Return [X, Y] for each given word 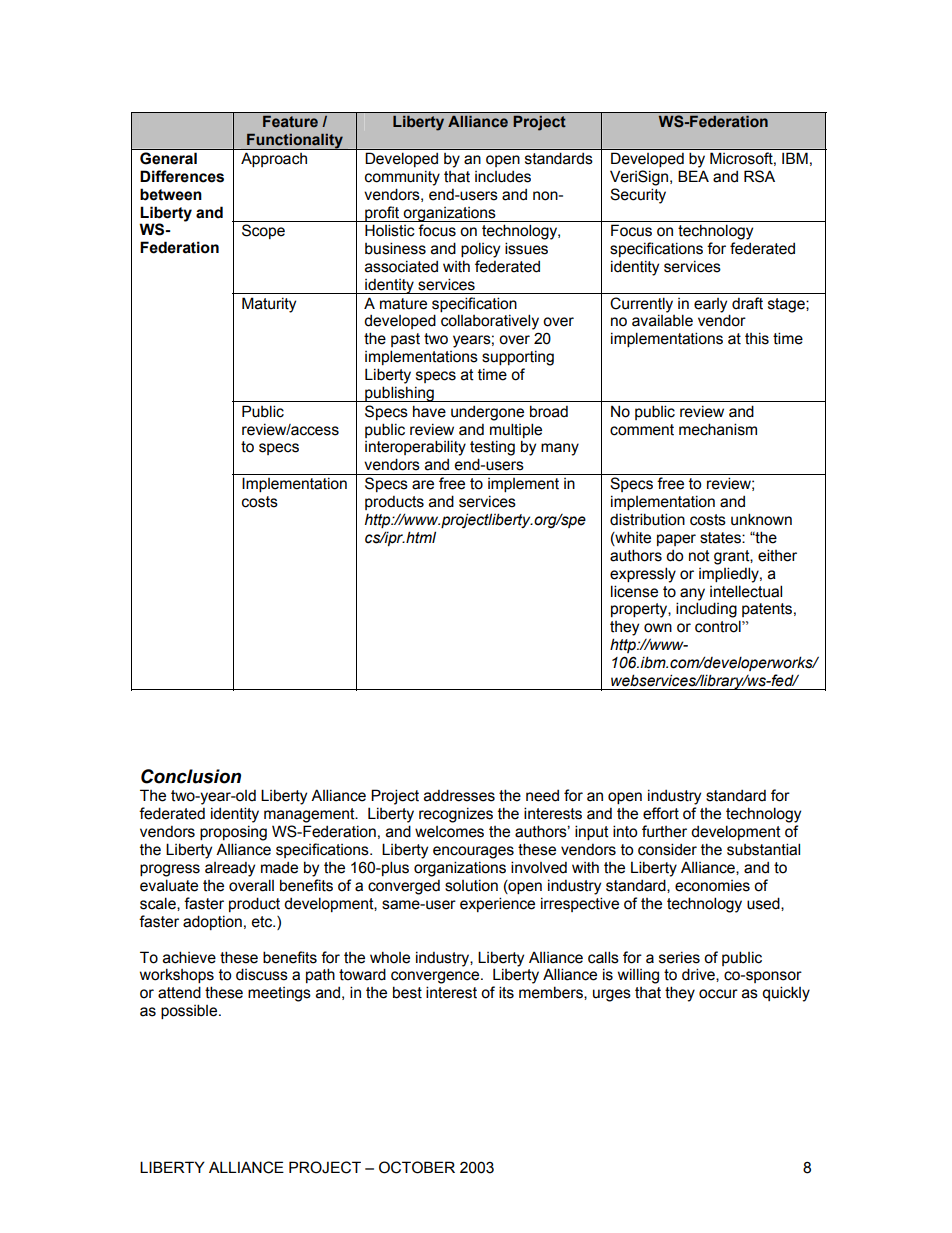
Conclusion [191, 776]
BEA [693, 176]
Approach [274, 160]
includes [503, 177]
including [706, 610]
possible [190, 1011]
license [634, 591]
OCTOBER [417, 1167]
